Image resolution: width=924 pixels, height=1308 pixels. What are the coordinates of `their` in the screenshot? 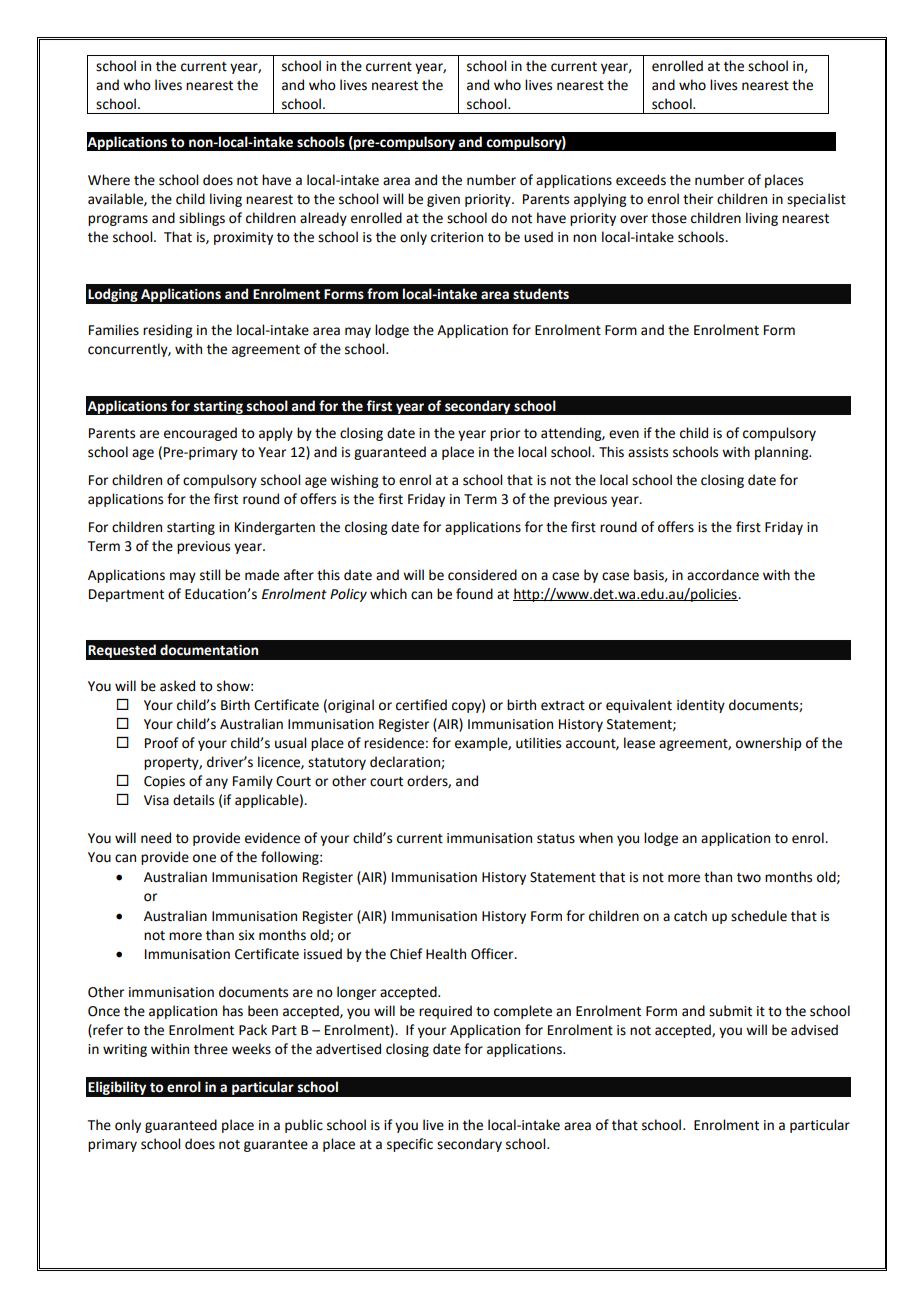 It's located at (698, 199).
